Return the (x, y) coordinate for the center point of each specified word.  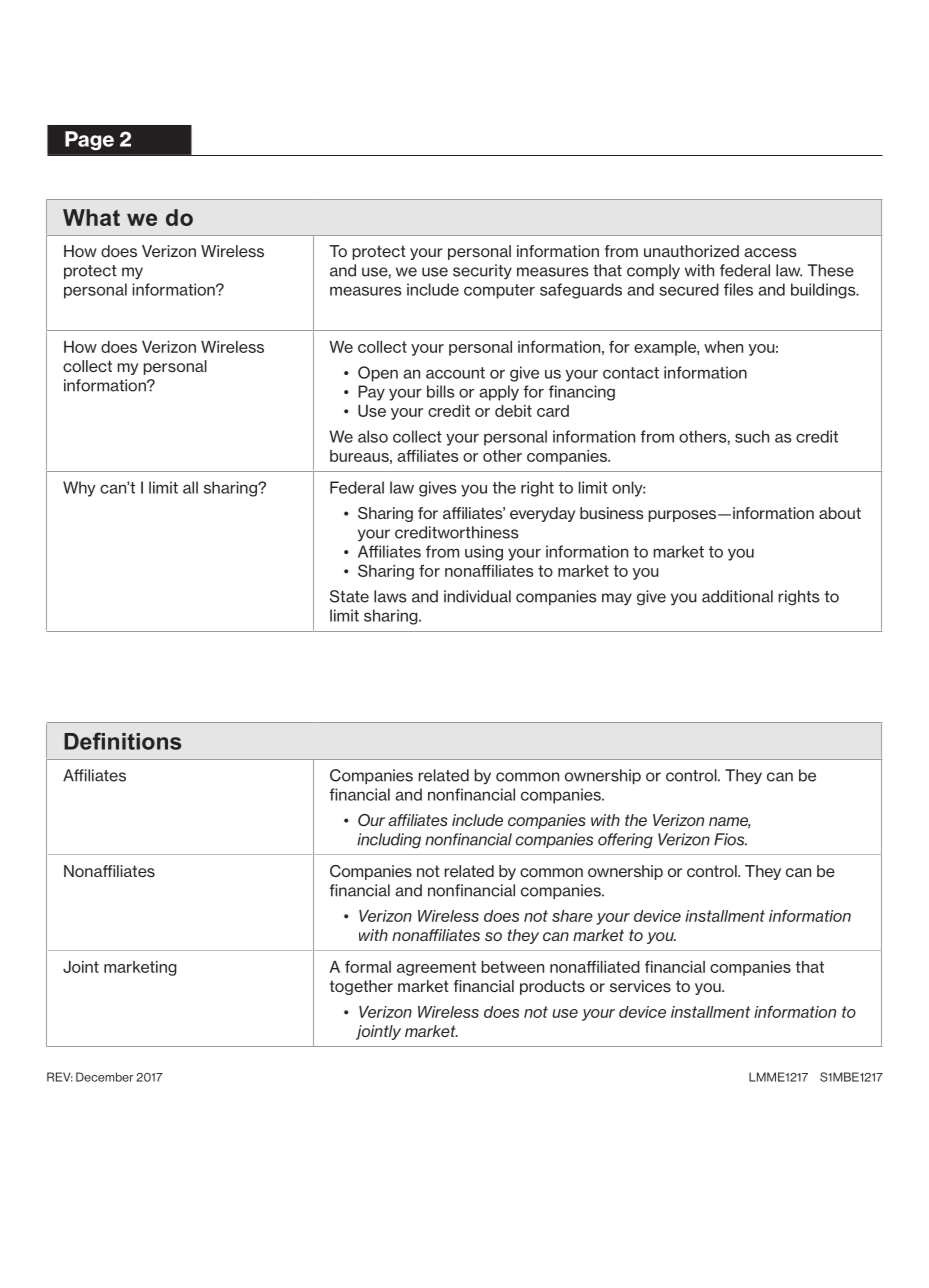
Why (79, 489)
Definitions (122, 741)
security (482, 272)
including (389, 841)
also (373, 436)
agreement (436, 968)
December (105, 1077)
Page (89, 141)
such (752, 436)
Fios (730, 839)
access (770, 253)
